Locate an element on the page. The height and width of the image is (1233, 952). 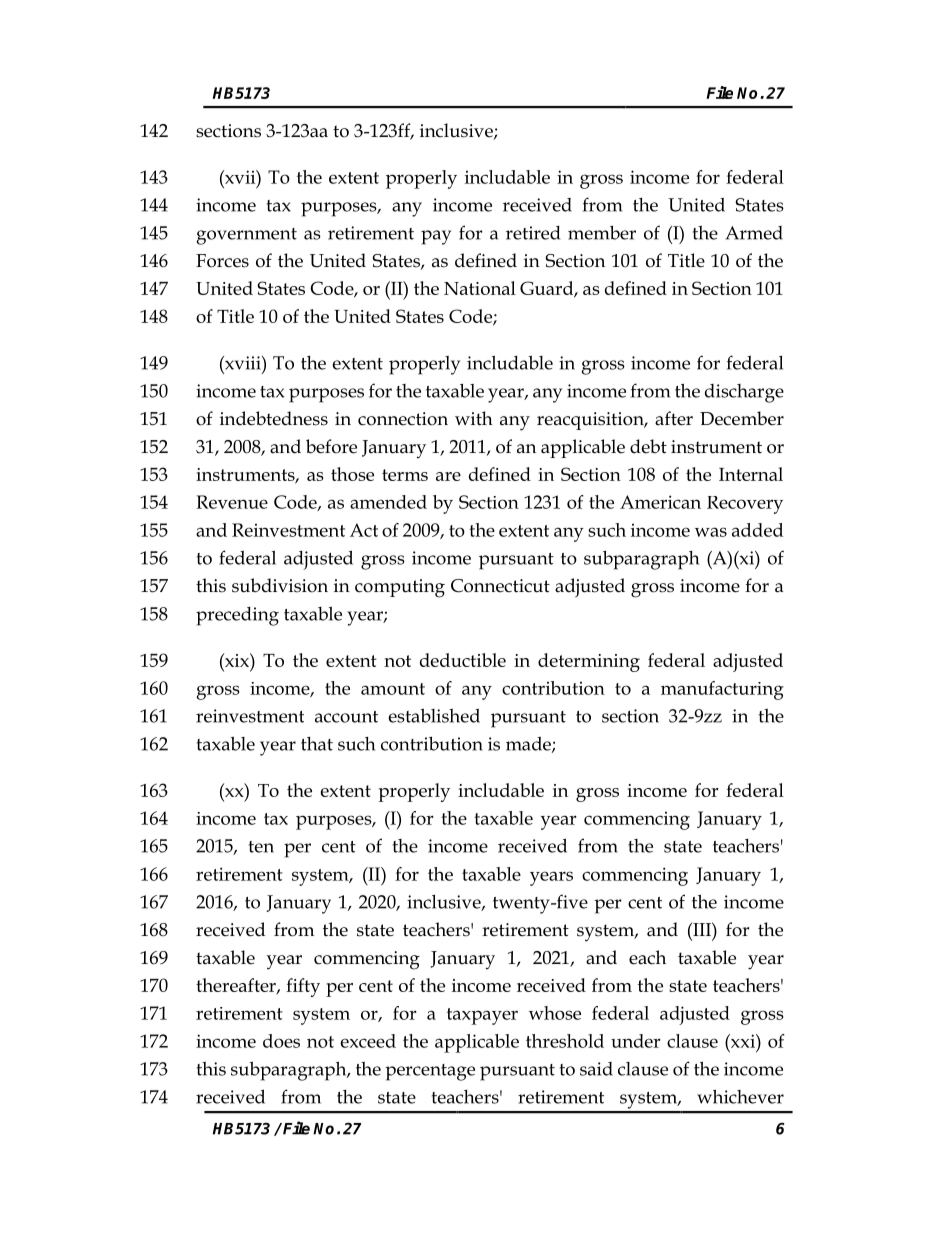
Internal is located at coordinates (751, 474).
